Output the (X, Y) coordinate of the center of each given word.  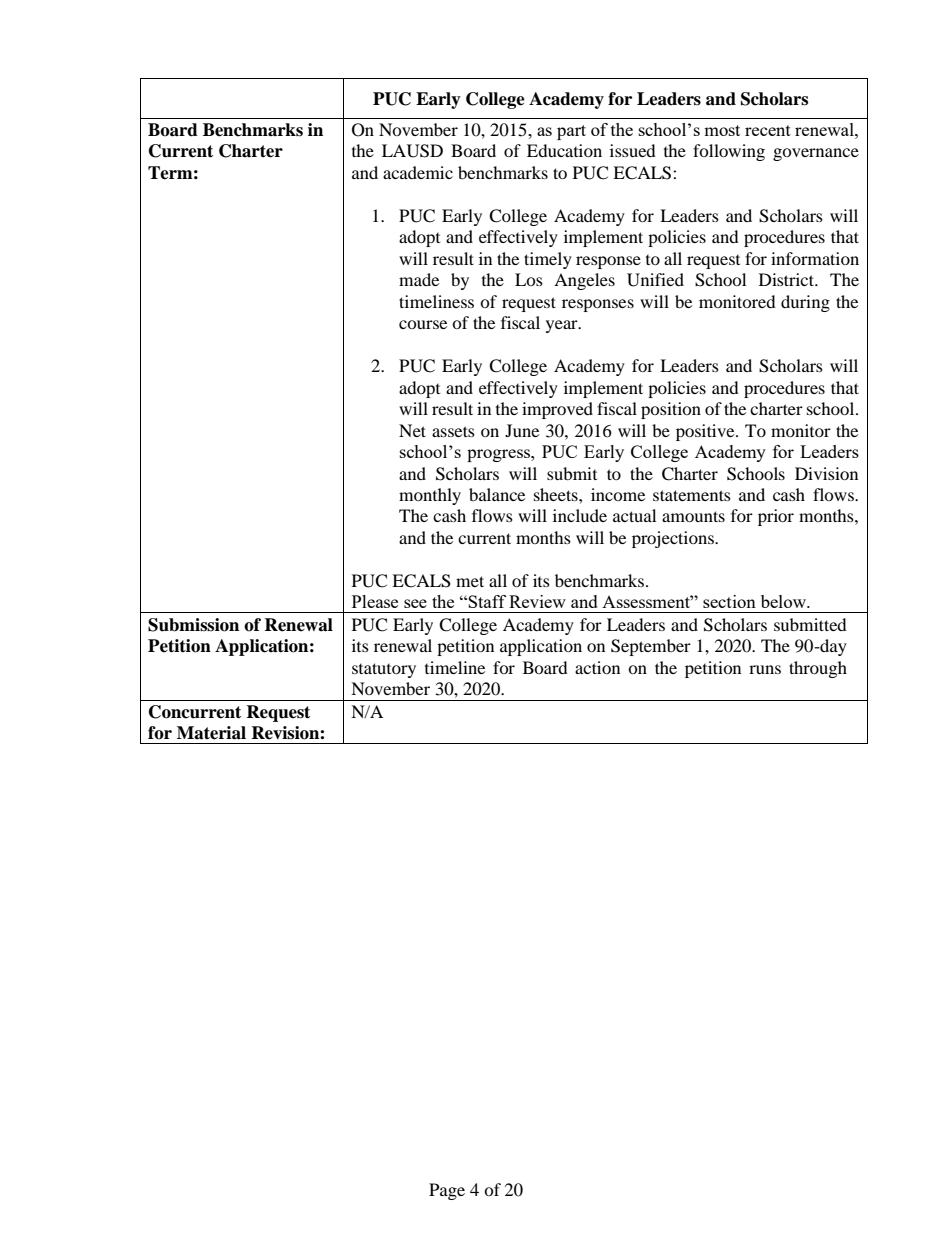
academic (418, 172)
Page (447, 1191)
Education (564, 150)
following (729, 152)
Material (211, 733)
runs (765, 669)
